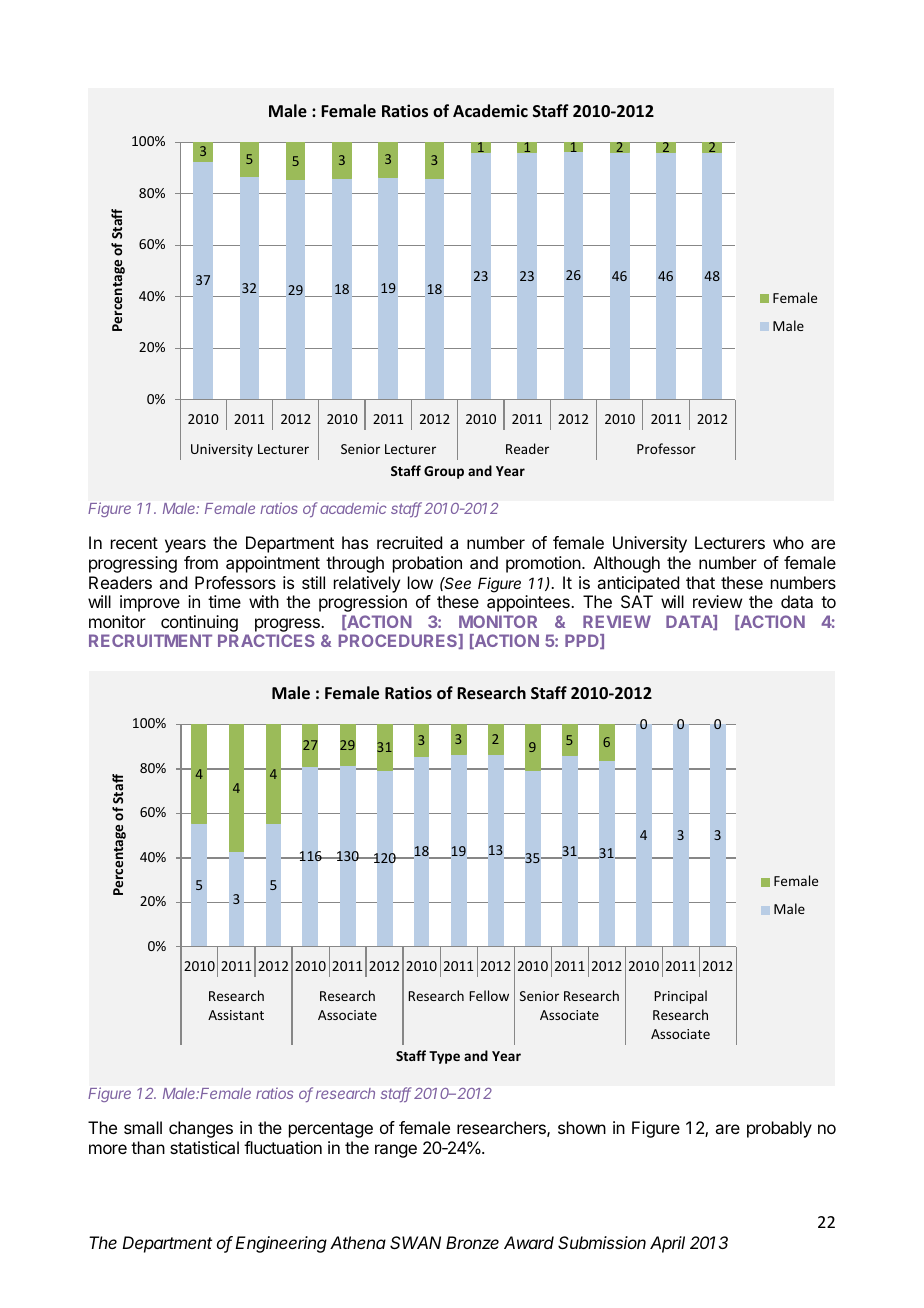 This image has height=1308, width=924. Describe the element at coordinates (236, 1015) in the image. I see `Assistant` at that location.
